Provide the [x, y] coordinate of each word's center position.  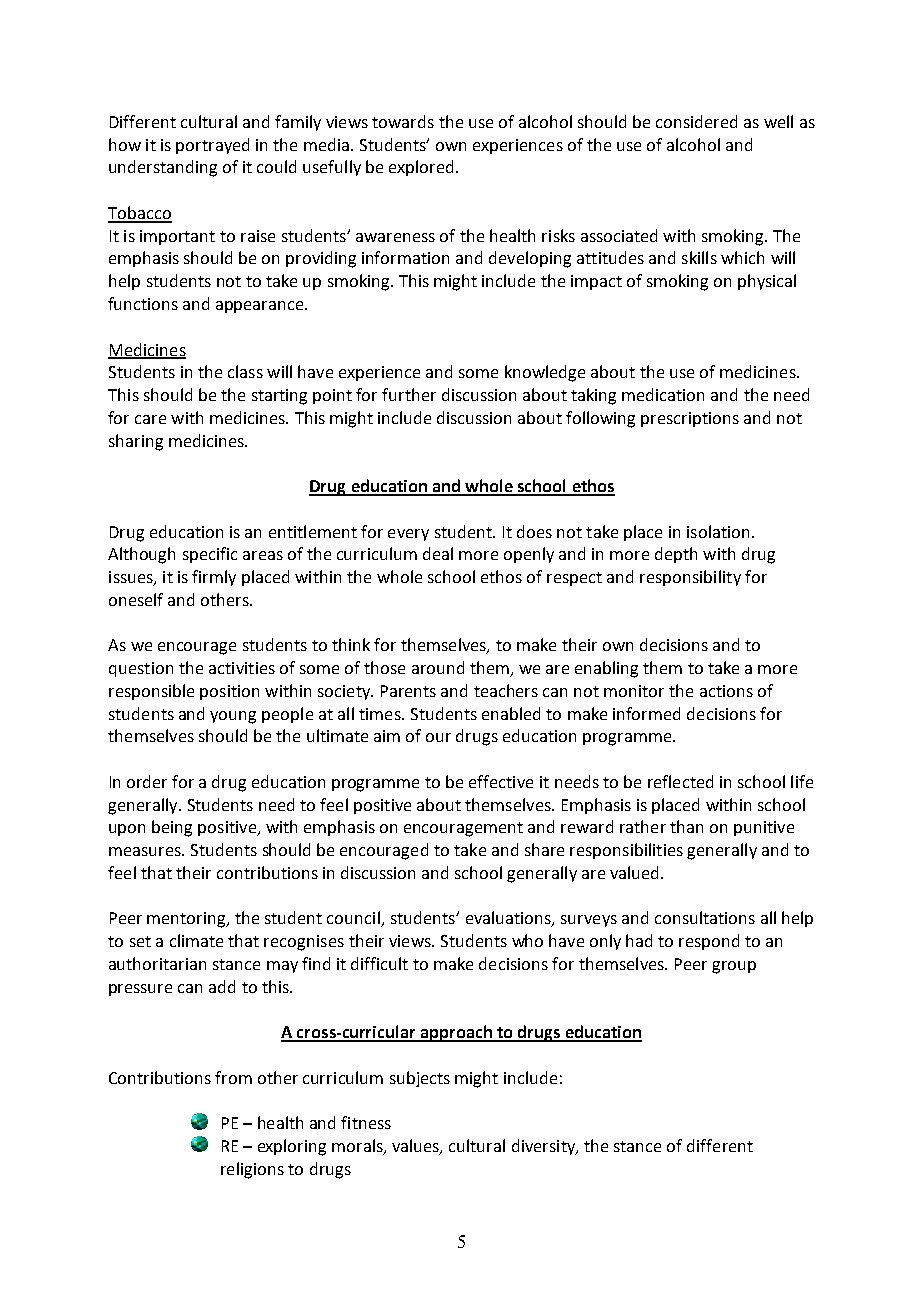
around [438, 667]
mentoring [187, 920]
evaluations [509, 919]
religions [252, 1170]
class [245, 371]
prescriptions [690, 419]
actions [726, 691]
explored [421, 168]
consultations [705, 917]
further [409, 394]
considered [696, 121]
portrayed [212, 146]
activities [242, 668]
